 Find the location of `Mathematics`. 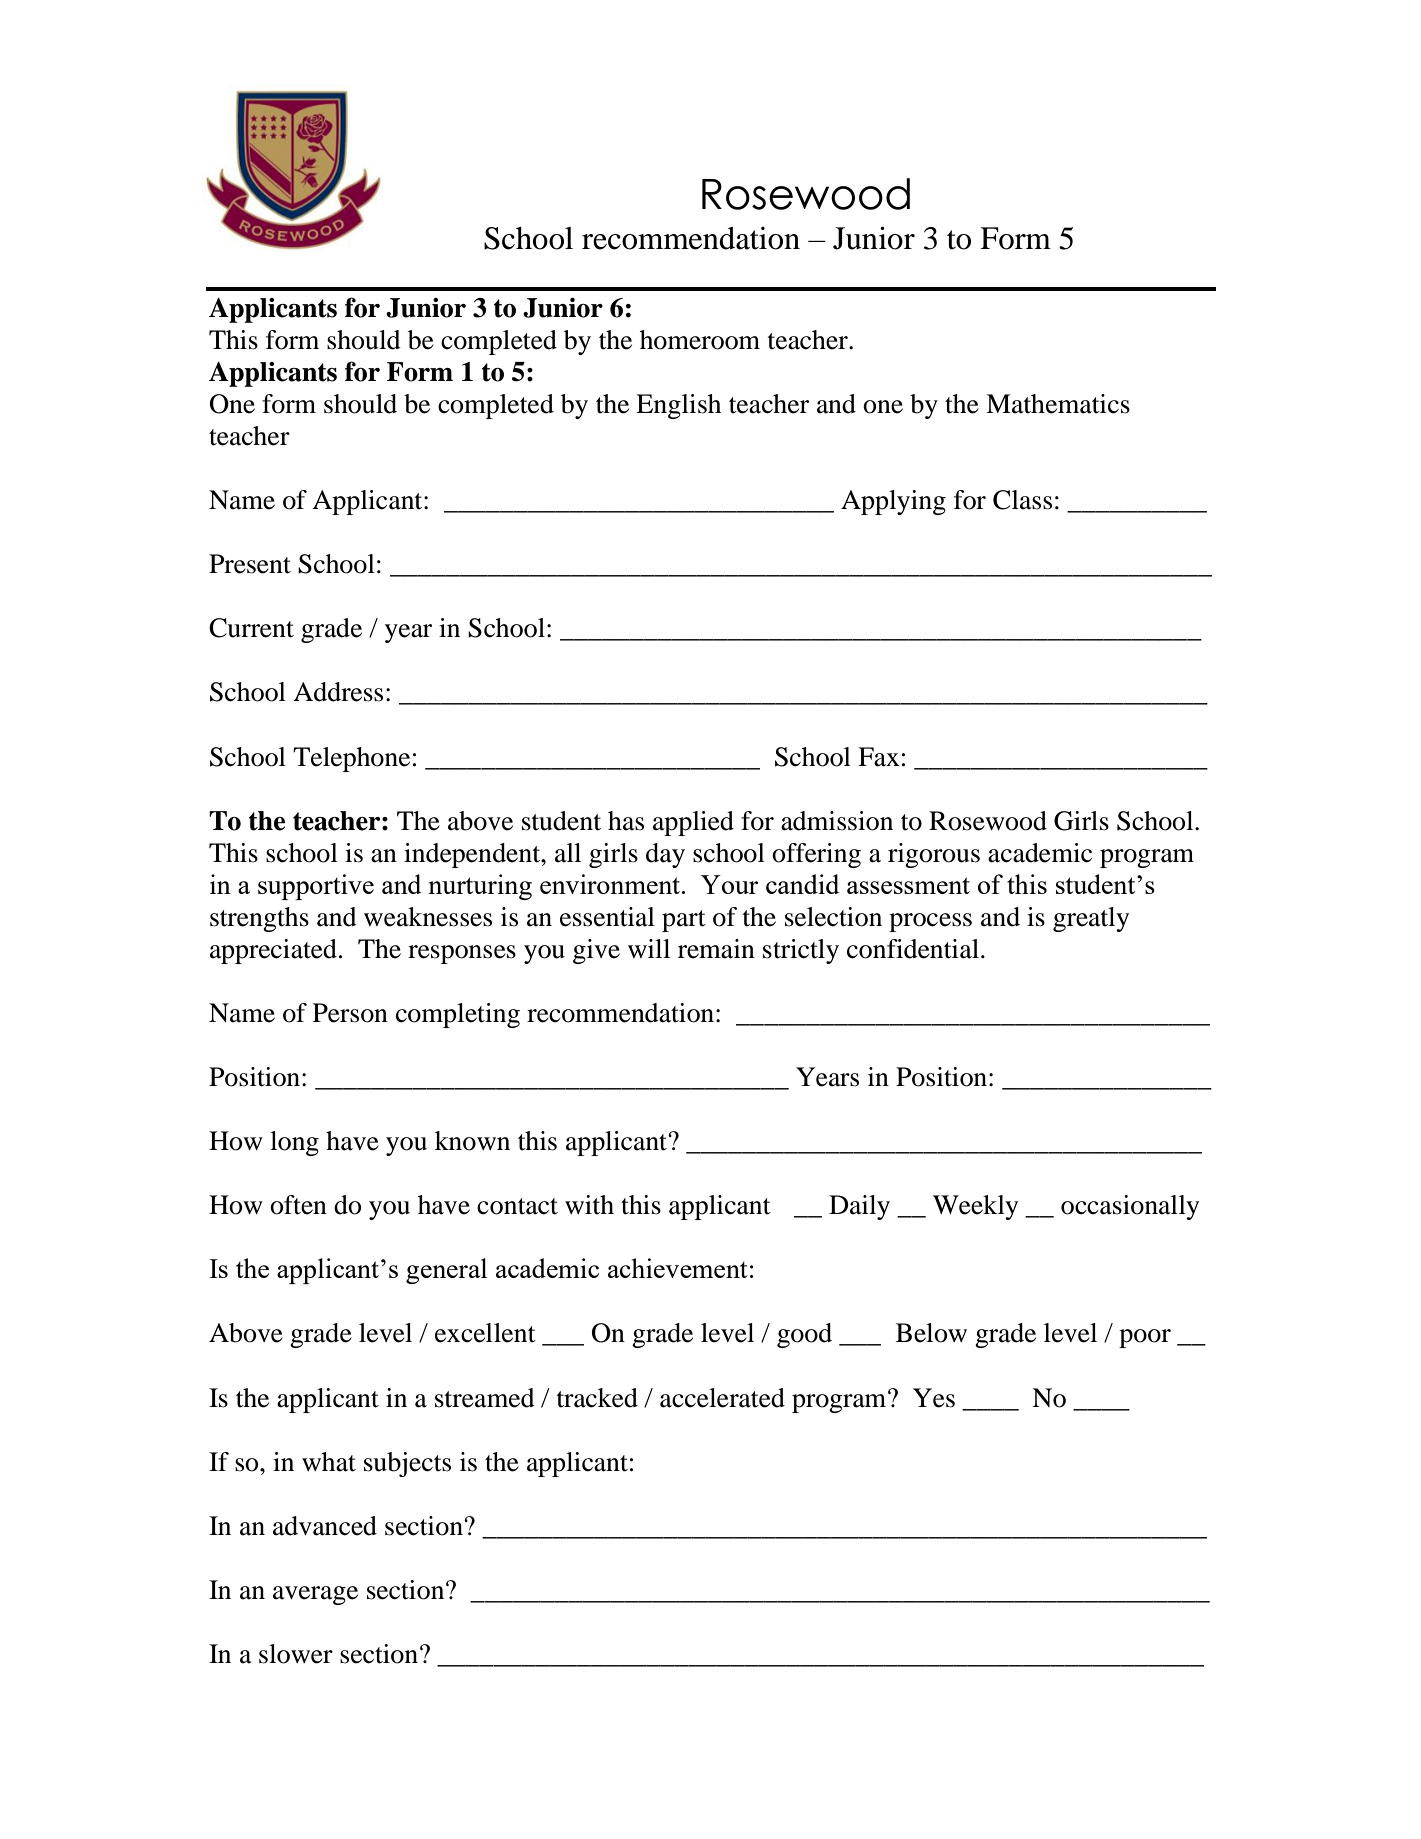

Mathematics is located at coordinates (1058, 404).
